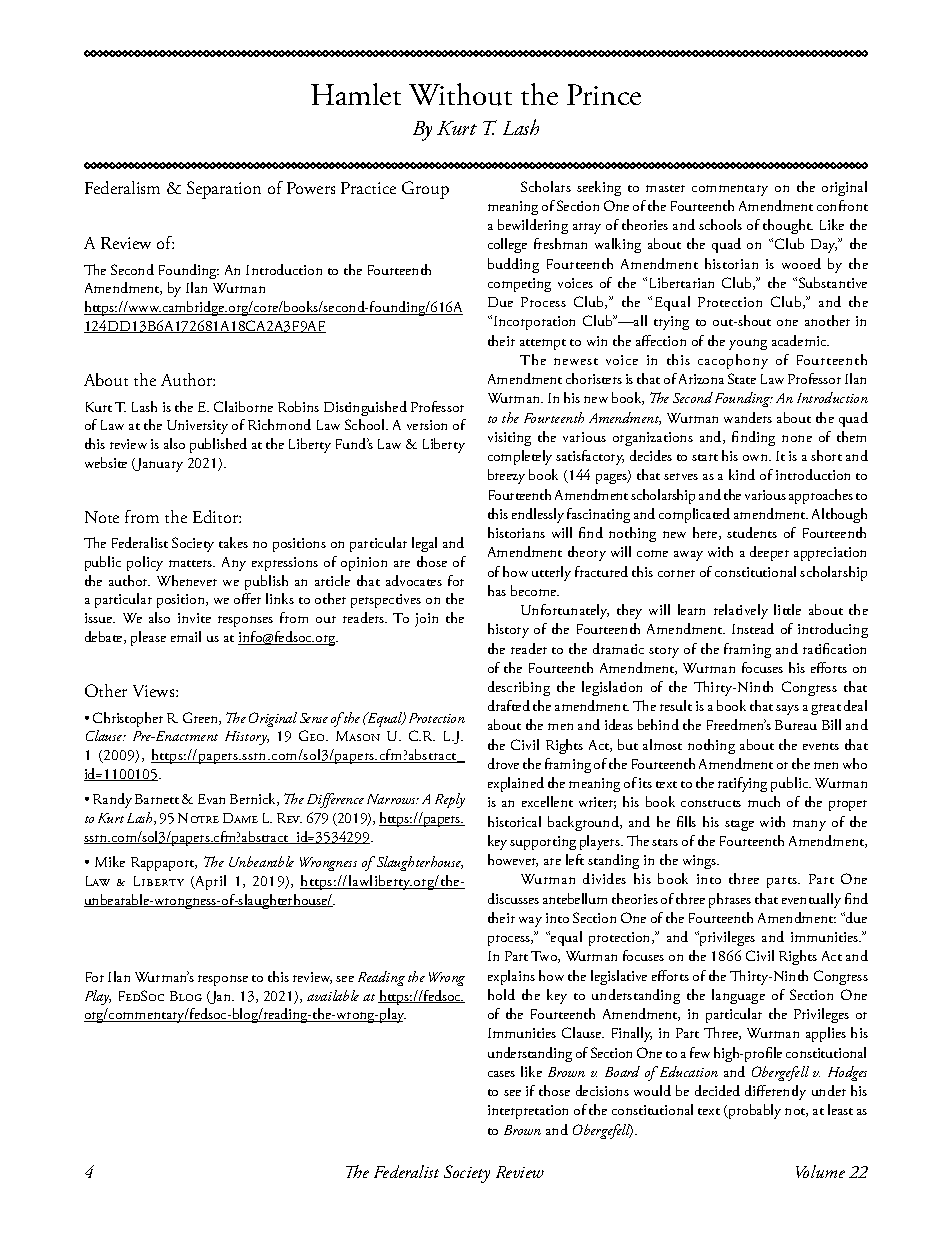  I want to click on available, so click(333, 995).
